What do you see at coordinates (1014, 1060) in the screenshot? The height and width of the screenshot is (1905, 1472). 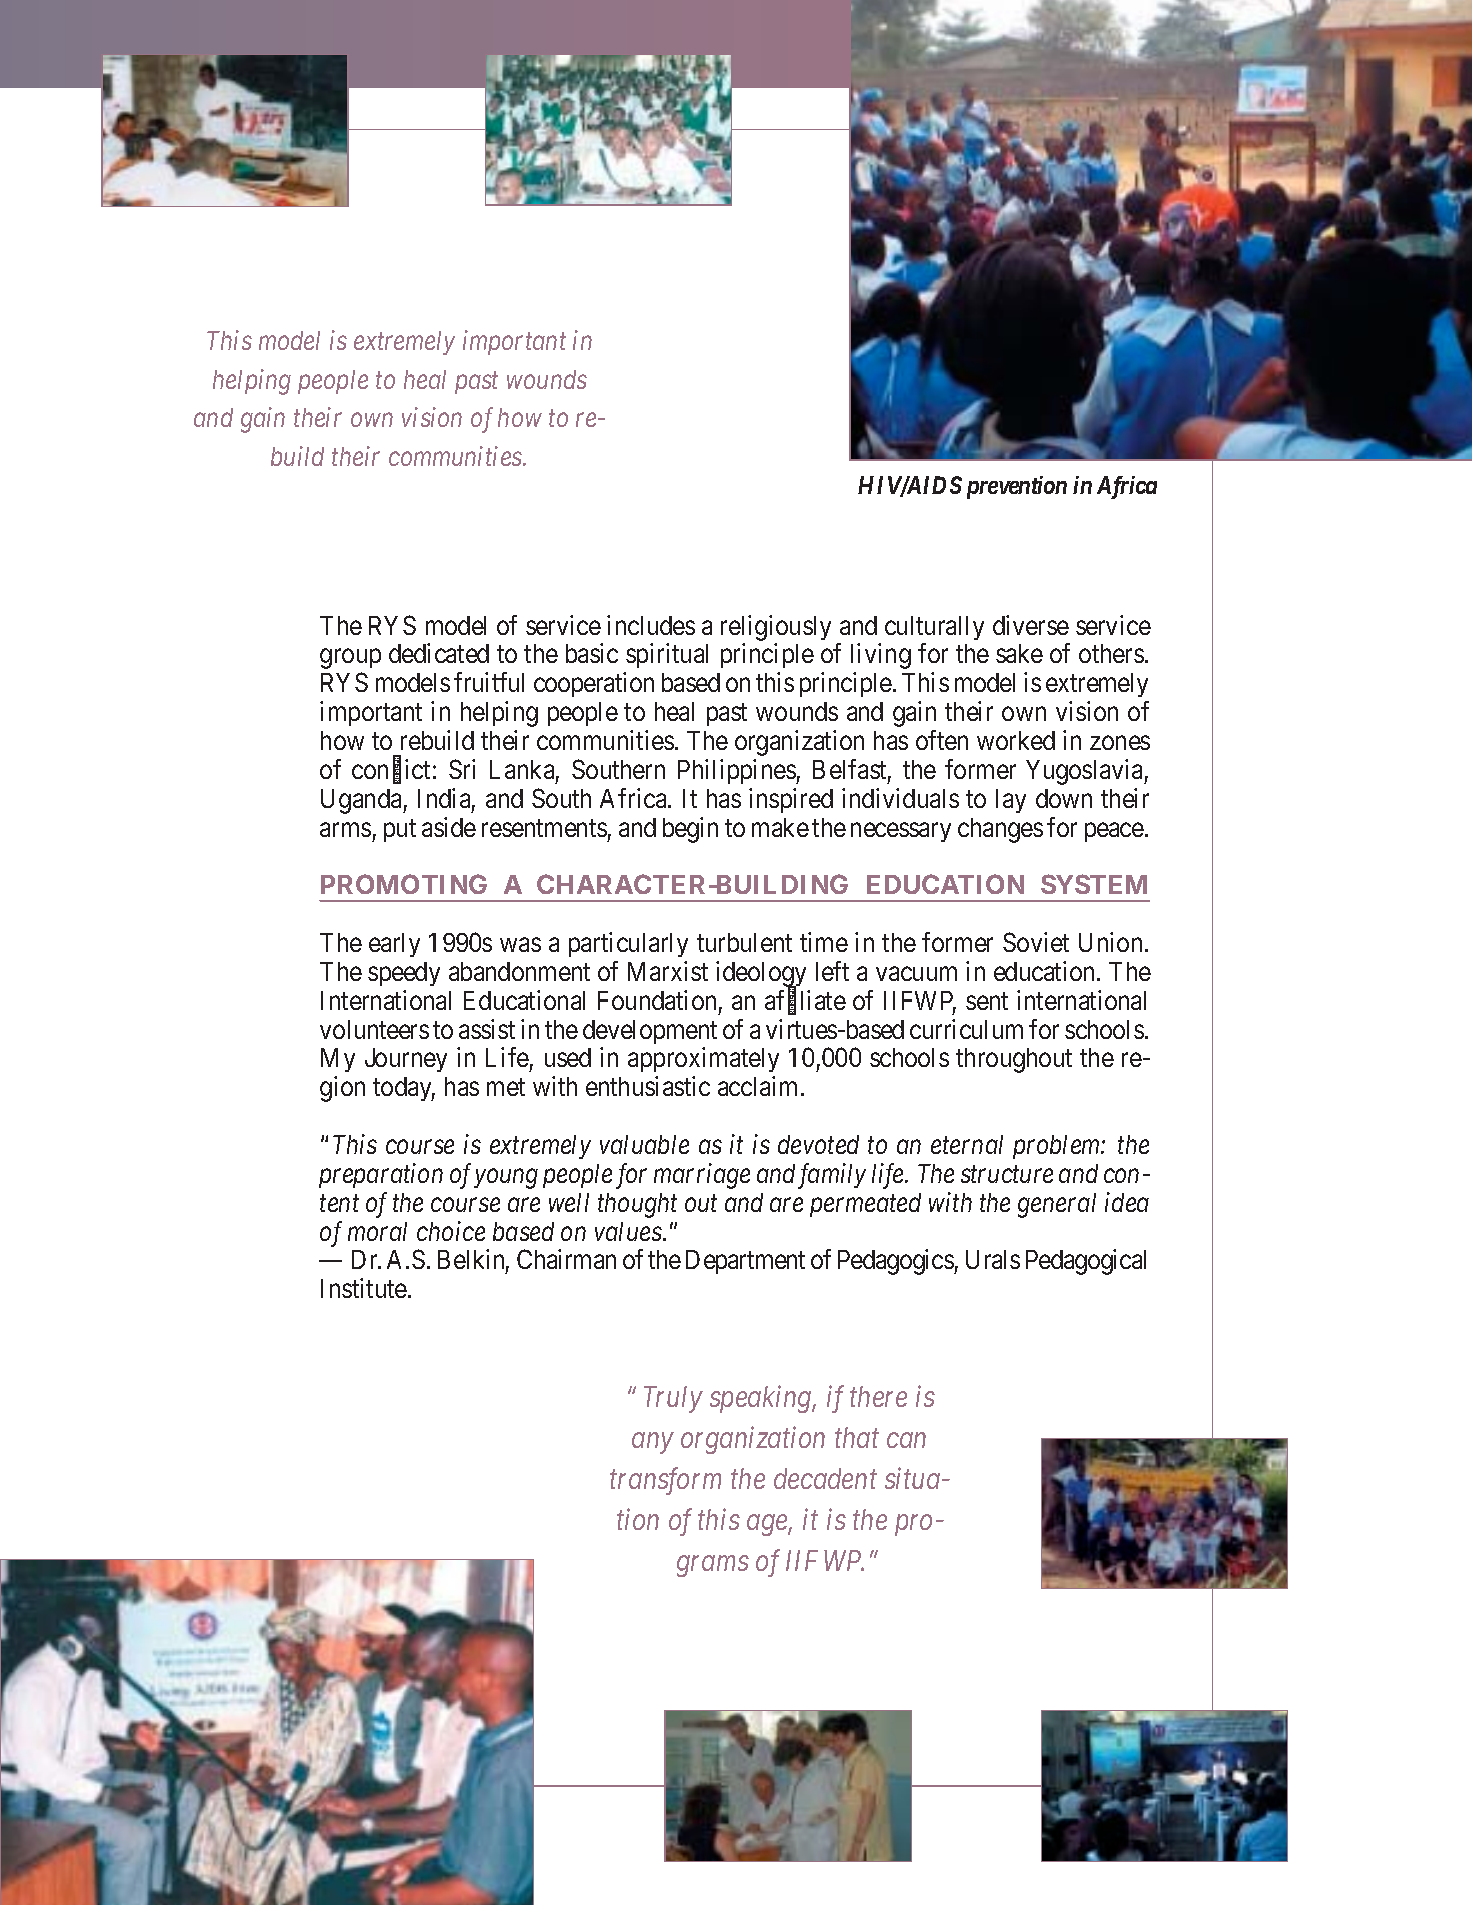 I see `throughout` at bounding box center [1014, 1060].
